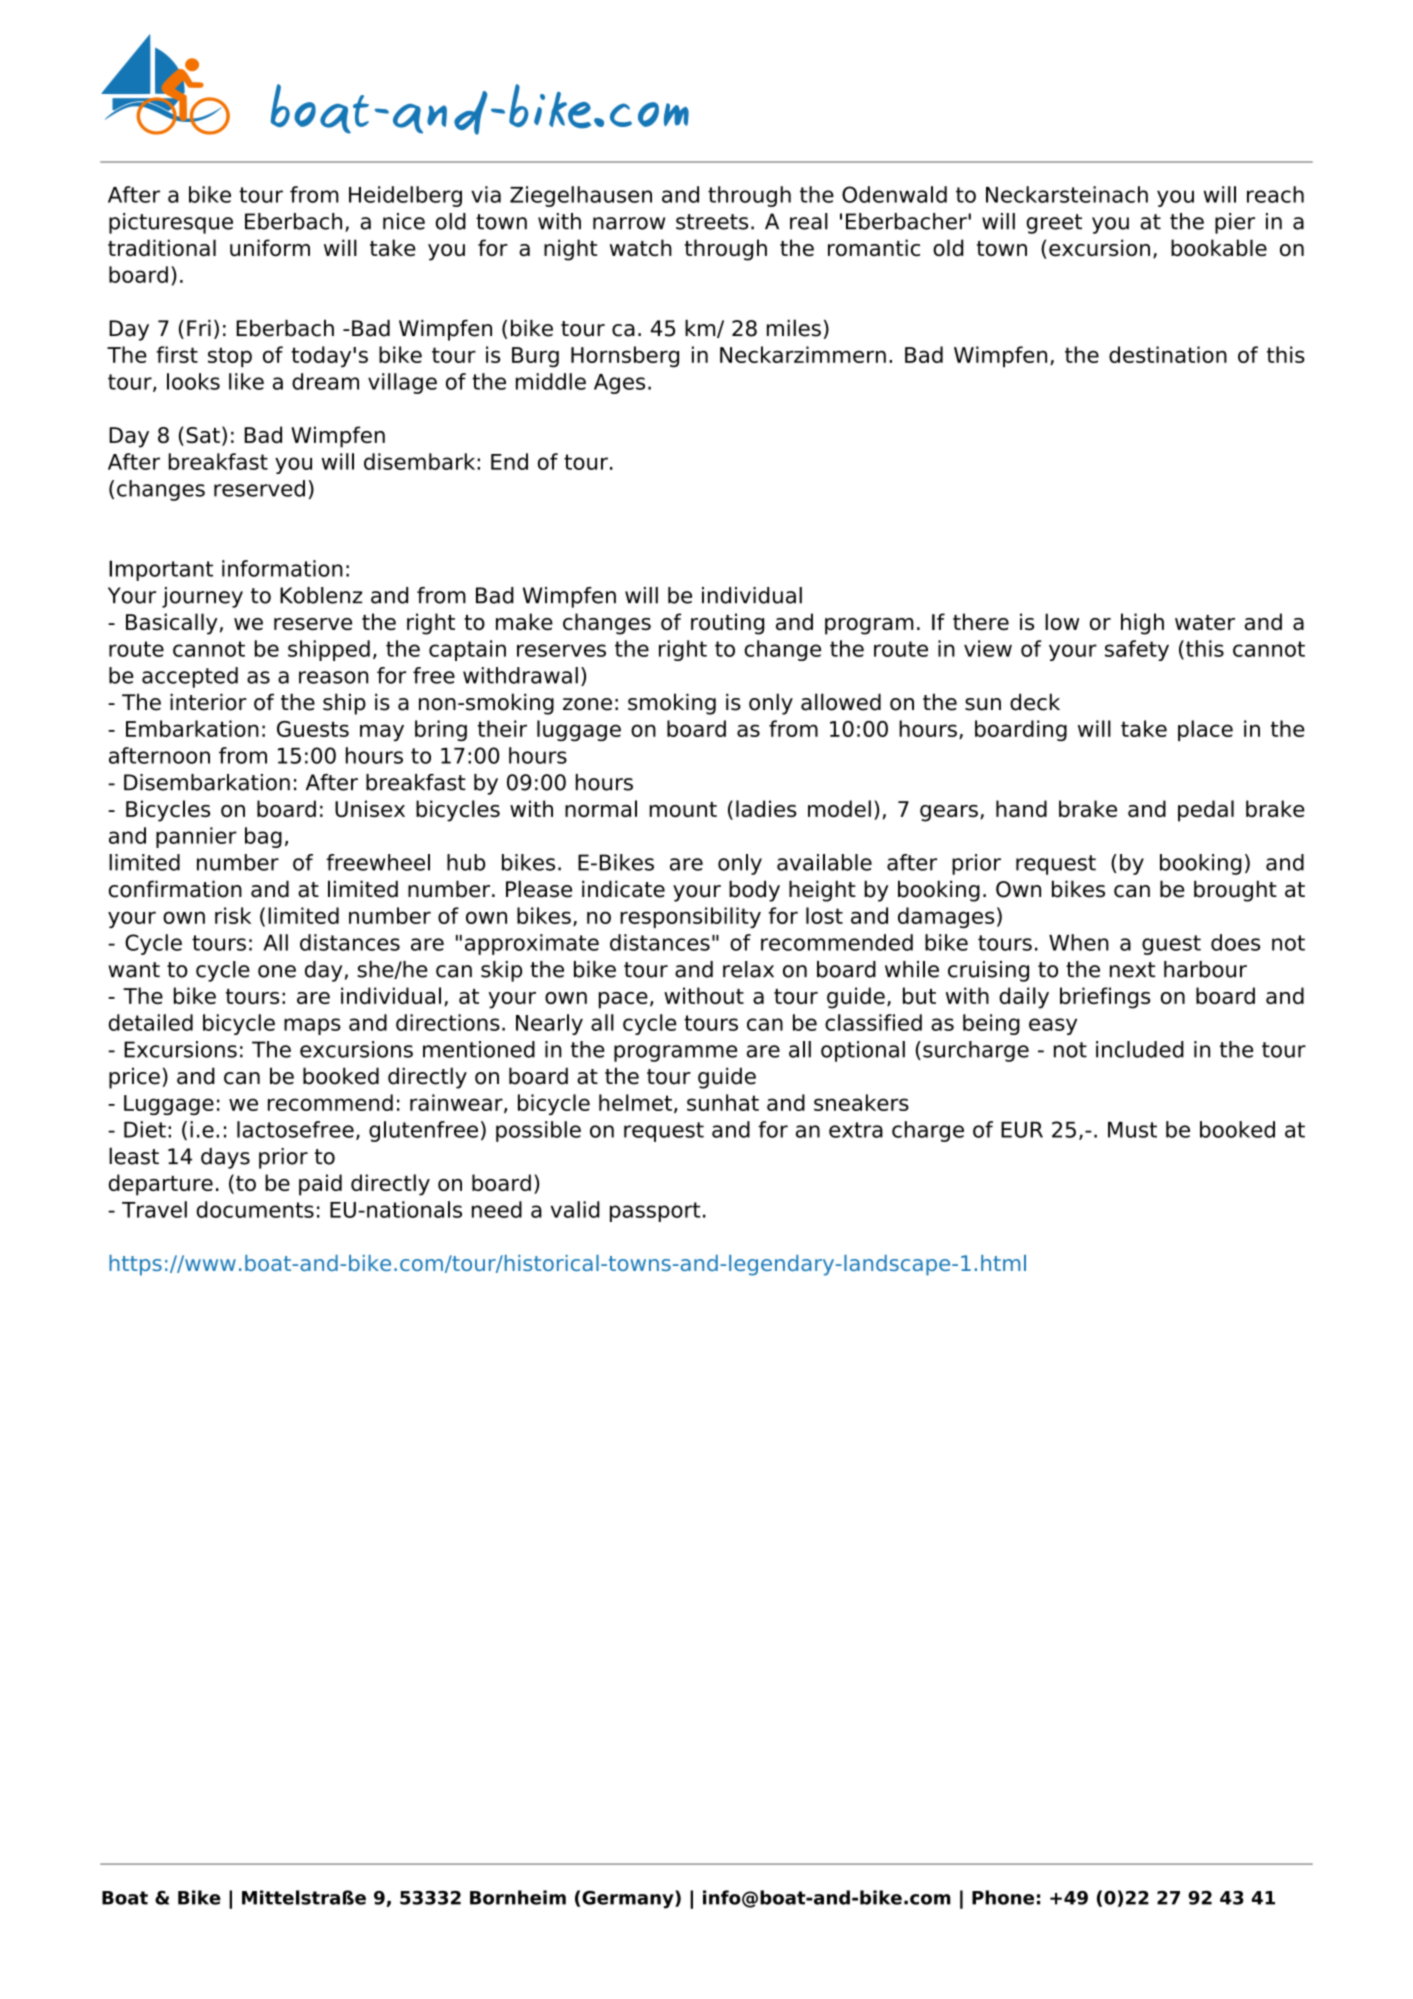 Image resolution: width=1413 pixels, height=1999 pixels. Describe the element at coordinates (727, 624) in the document. I see `routing` at that location.
